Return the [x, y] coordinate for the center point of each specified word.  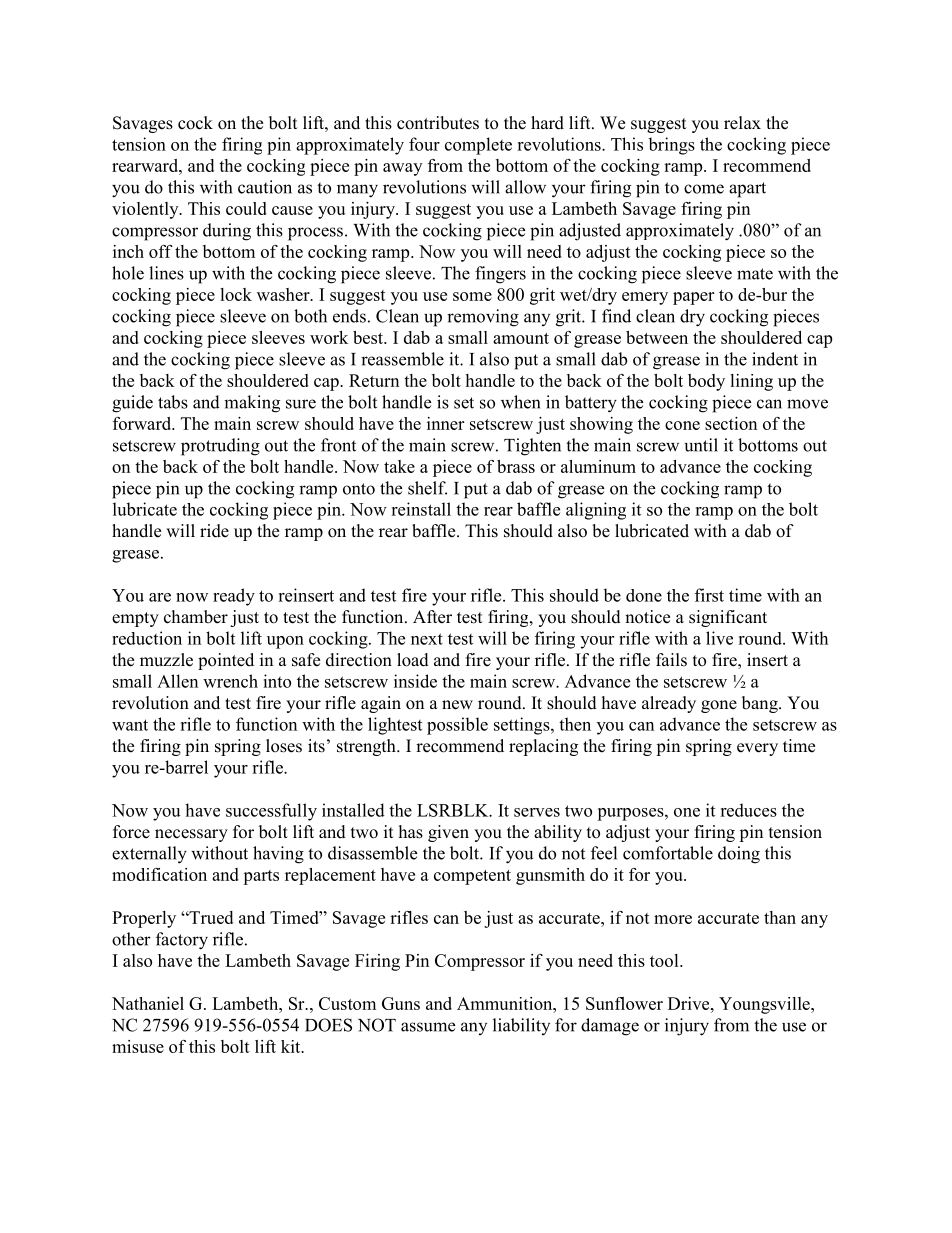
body [706, 382]
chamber [196, 617]
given [448, 833]
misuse [138, 1046]
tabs [173, 402]
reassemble [402, 359]
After [432, 617]
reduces [748, 810]
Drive [690, 1003]
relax [742, 123]
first [709, 595]
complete [478, 146]
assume [428, 1027]
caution [265, 187]
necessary [191, 835]
